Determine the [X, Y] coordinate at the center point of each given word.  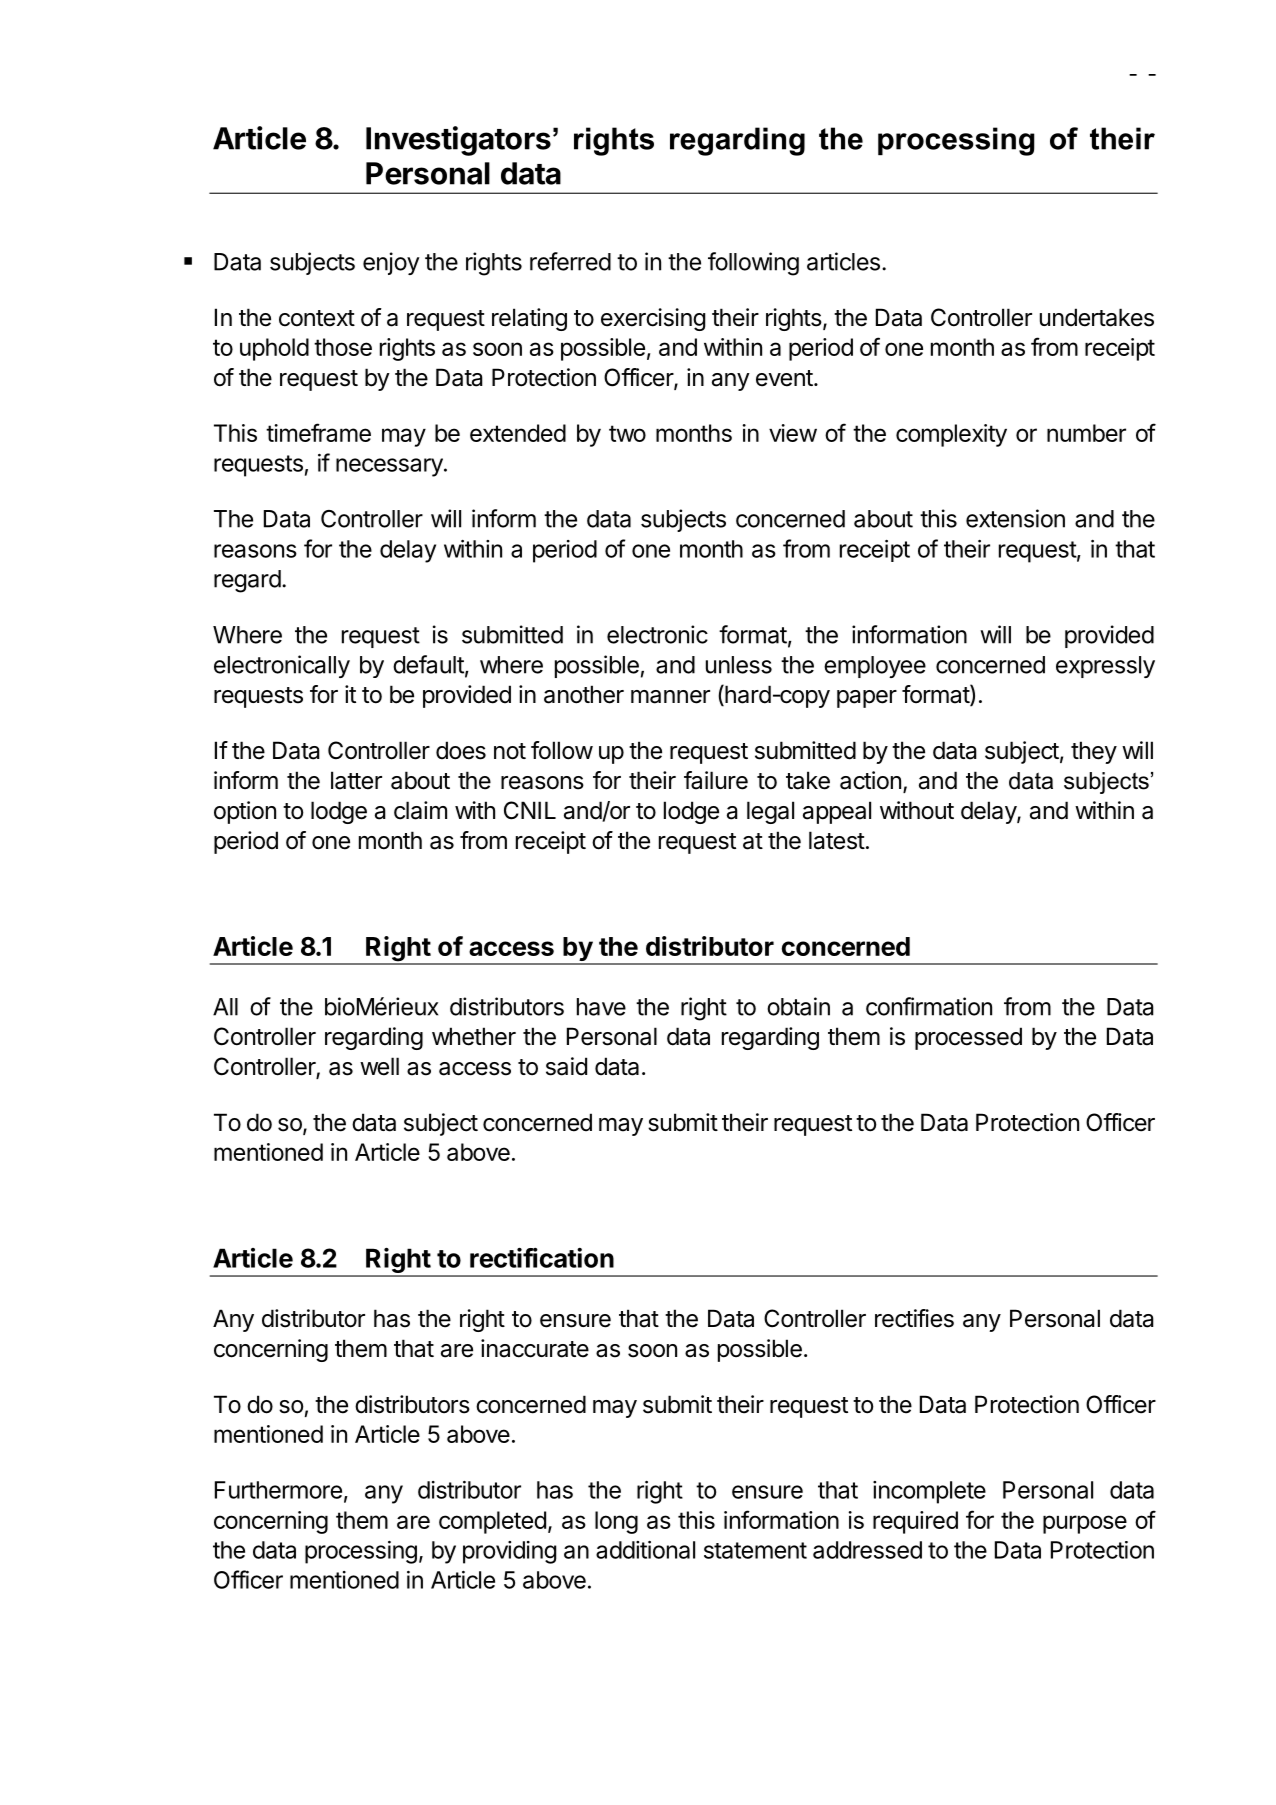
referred [570, 261]
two [627, 433]
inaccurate [535, 1348]
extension [1015, 518]
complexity [951, 435]
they [1094, 752]
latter [356, 780]
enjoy [391, 263]
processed [968, 1038]
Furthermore [278, 1490]
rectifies [914, 1318]
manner [670, 697]
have [601, 1007]
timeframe [318, 432]
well [379, 1066]
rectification [542, 1258]
